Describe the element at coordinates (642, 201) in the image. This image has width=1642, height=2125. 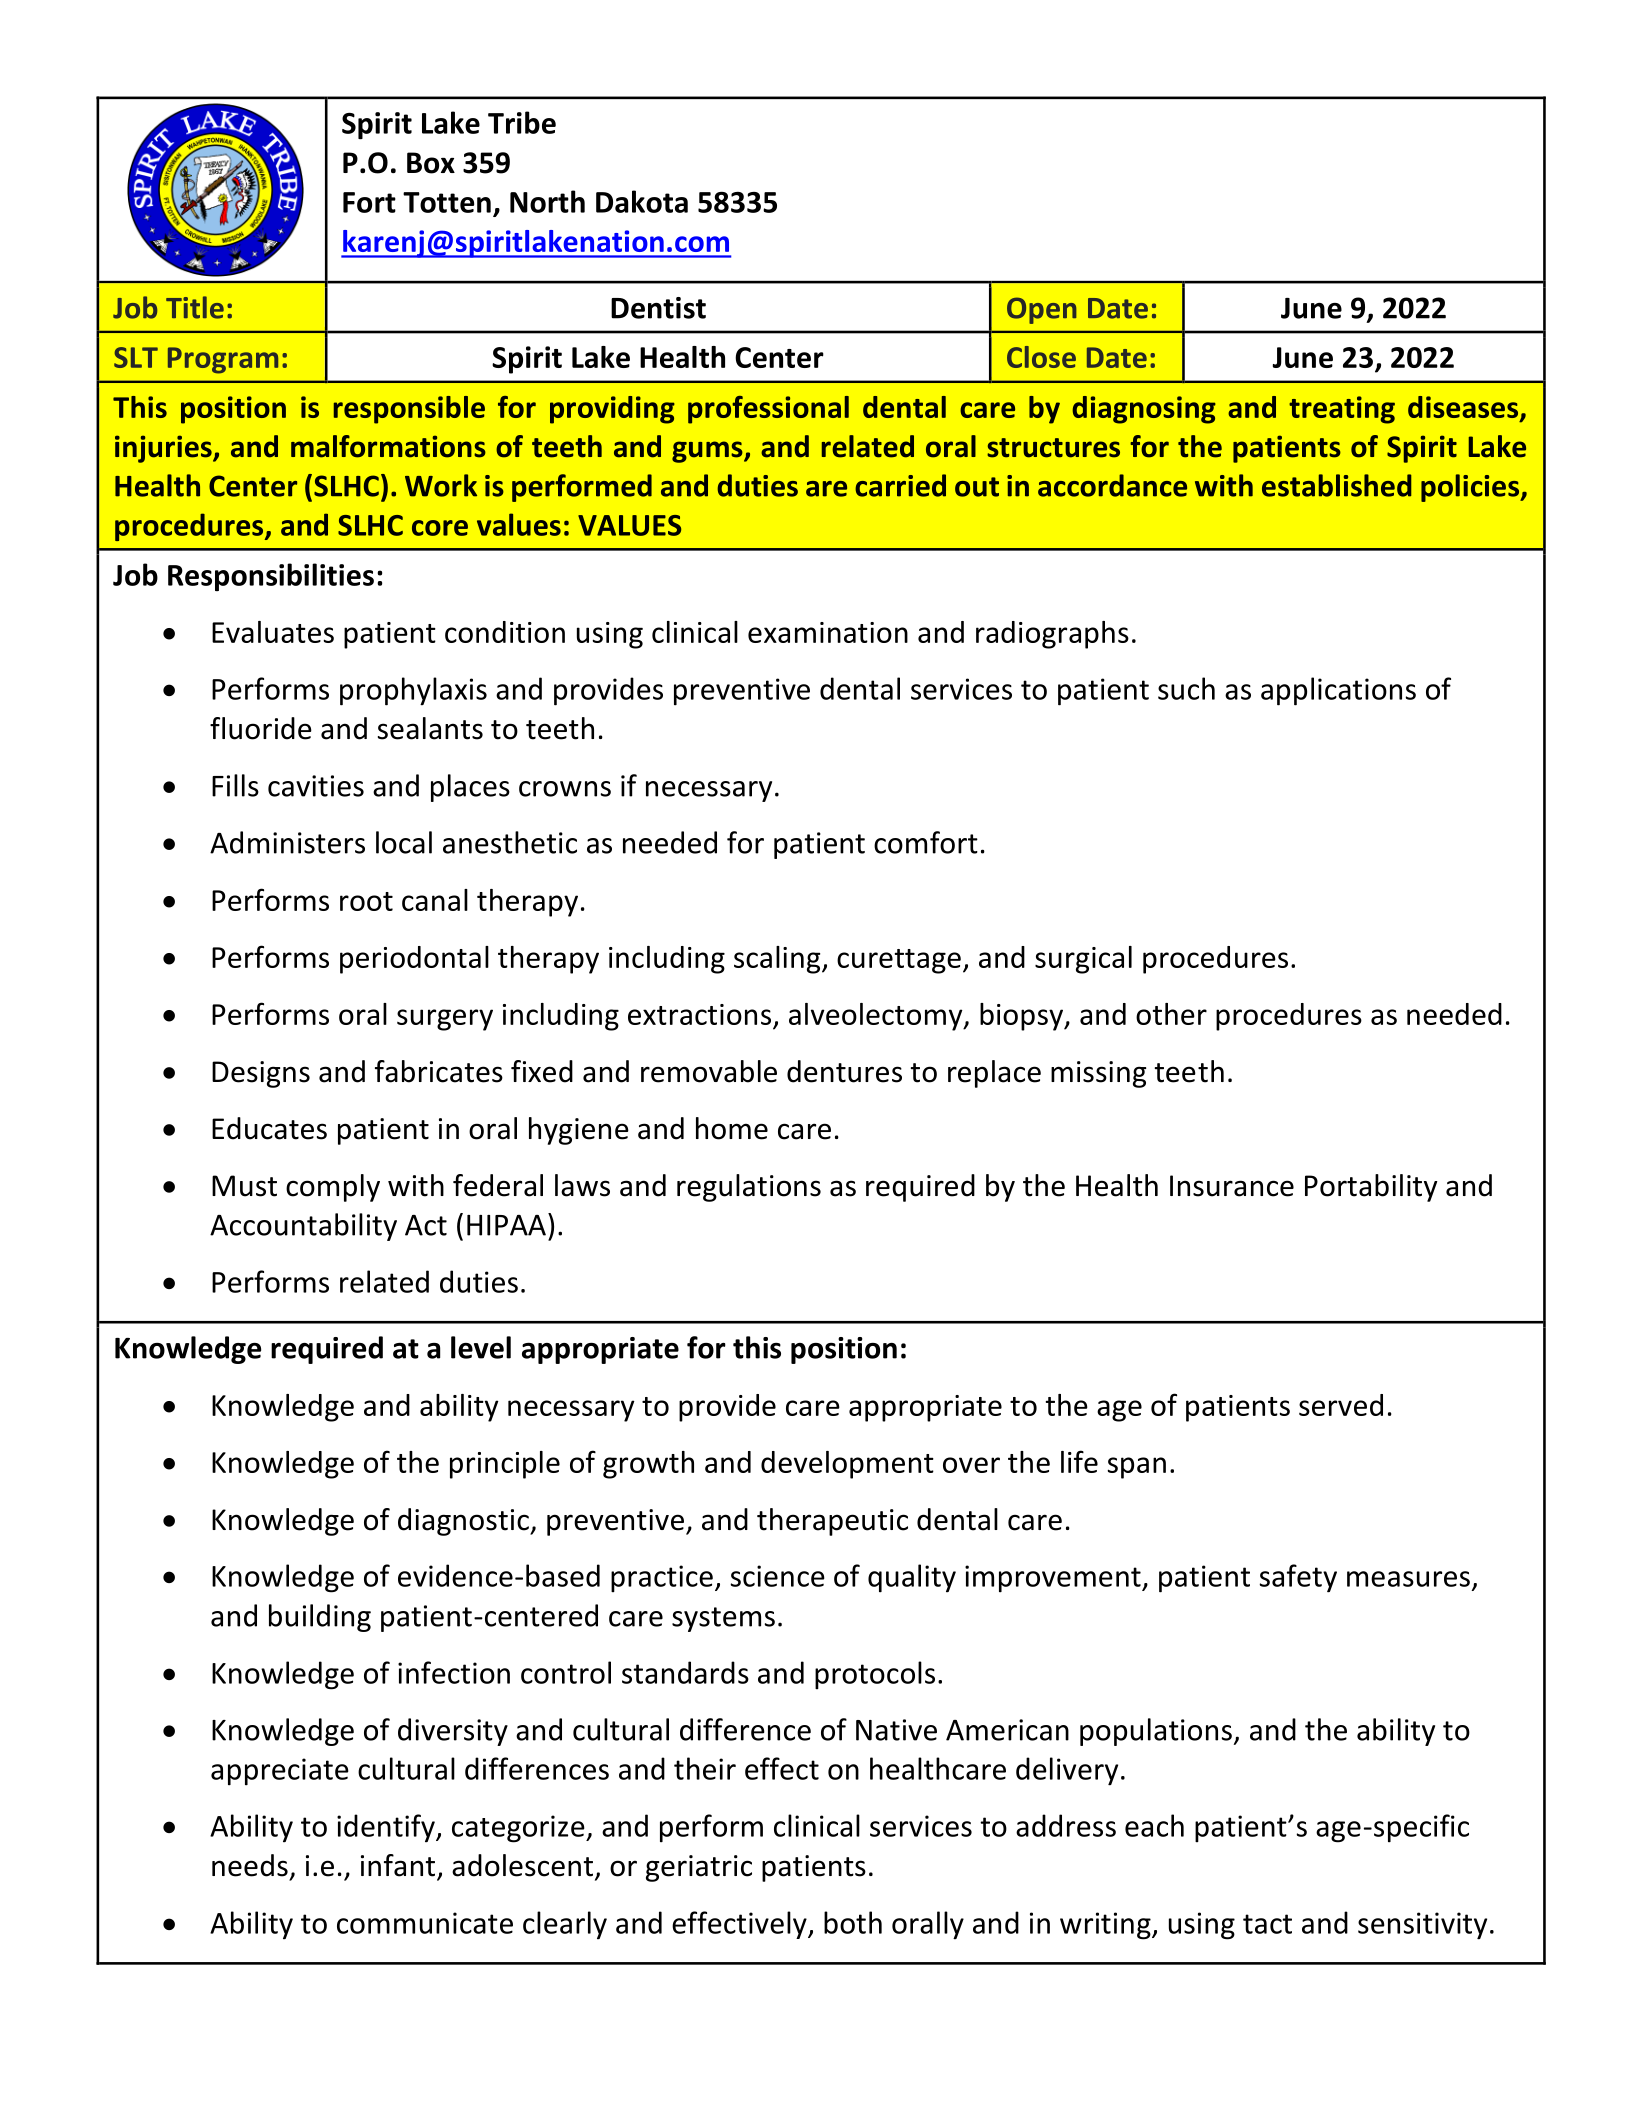
I see `Dakota` at that location.
